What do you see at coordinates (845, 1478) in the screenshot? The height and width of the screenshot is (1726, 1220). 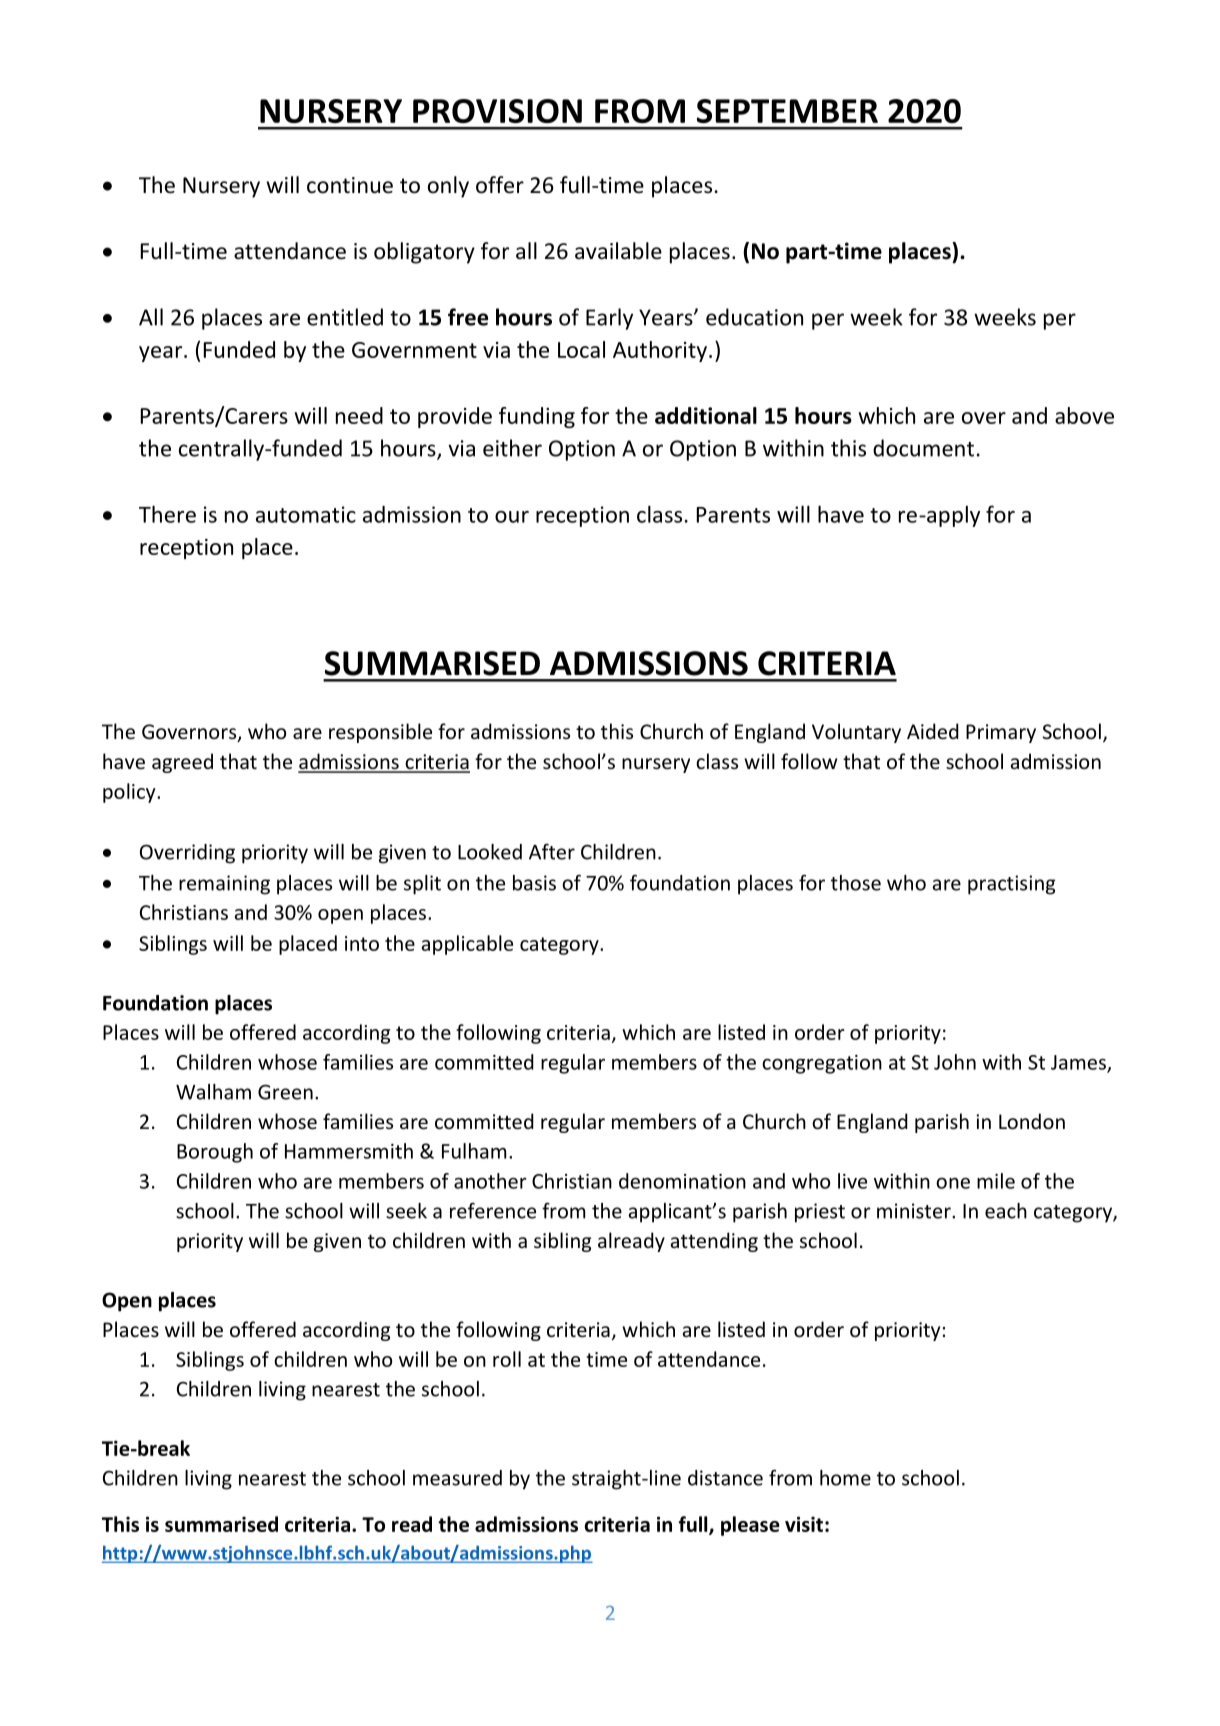 I see `home` at bounding box center [845, 1478].
